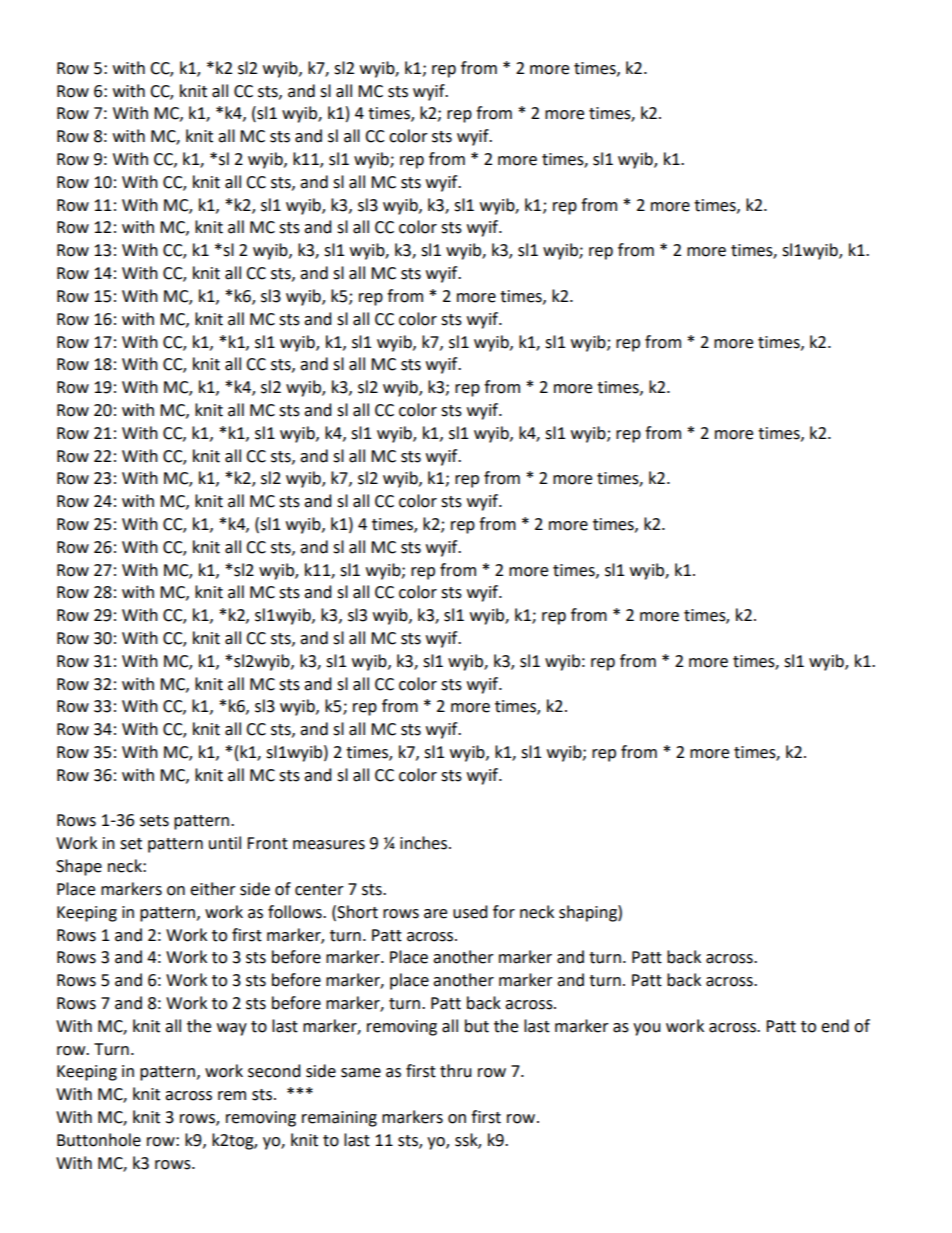 The image size is (952, 1233). I want to click on follows, so click(296, 912).
